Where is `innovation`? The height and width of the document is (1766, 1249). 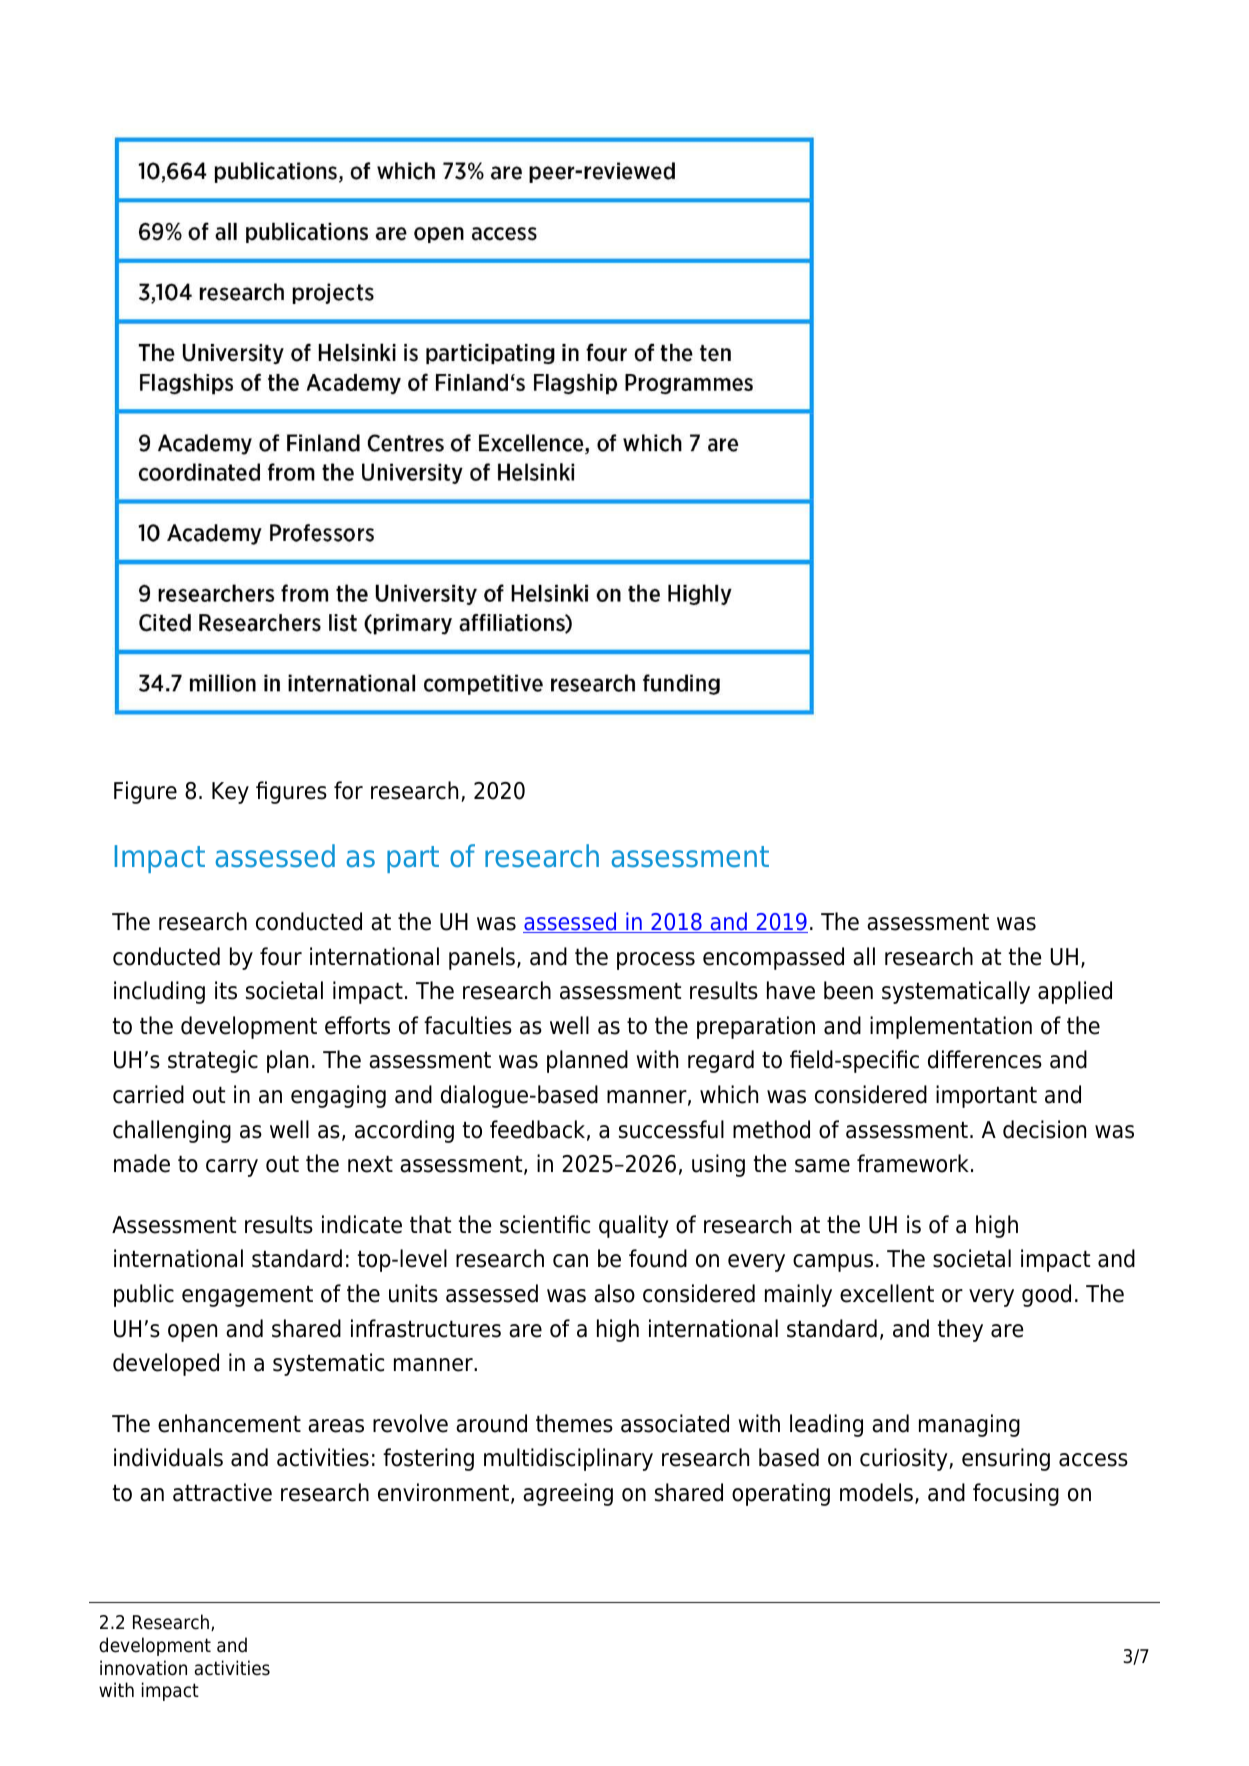 innovation is located at coordinates (143, 1668).
